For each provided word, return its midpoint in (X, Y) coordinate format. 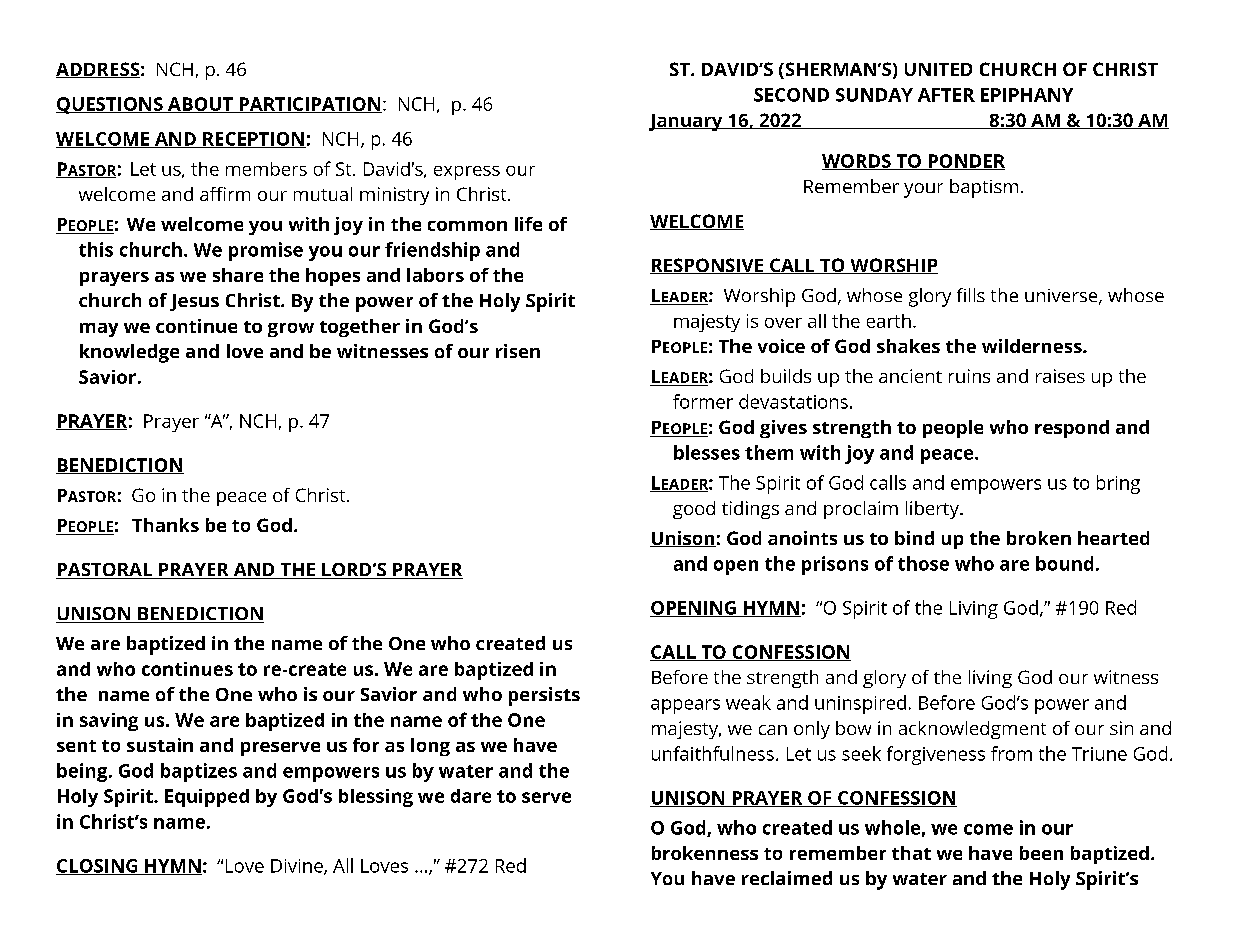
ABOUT (201, 105)
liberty (933, 510)
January (687, 122)
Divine (298, 867)
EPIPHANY (1027, 95)
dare (471, 796)
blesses (707, 452)
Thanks (165, 525)
